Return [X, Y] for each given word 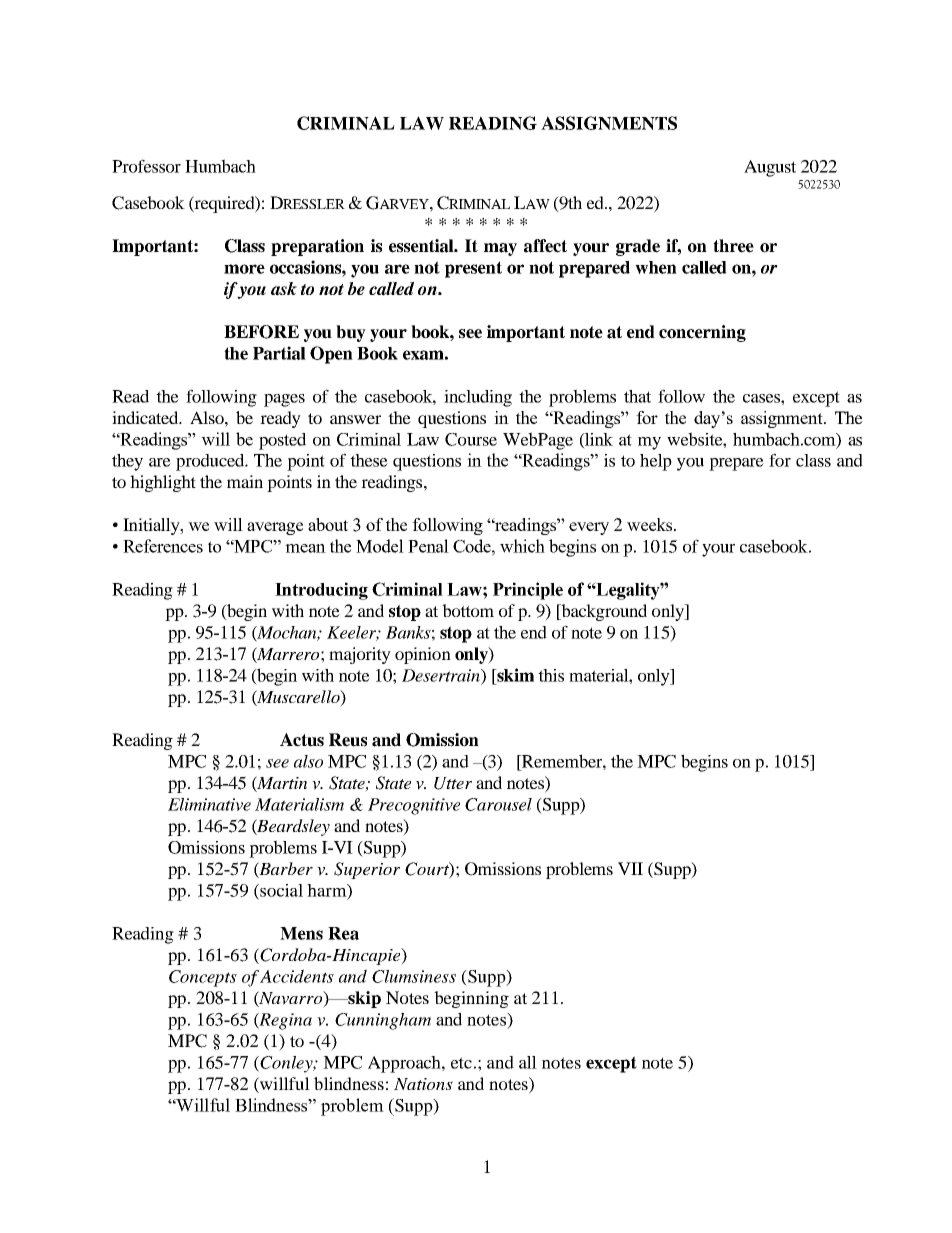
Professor [146, 166]
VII [630, 868]
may [500, 249]
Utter [453, 783]
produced [211, 462]
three [733, 246]
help [656, 462]
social [280, 891]
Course [471, 439]
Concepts [203, 978]
